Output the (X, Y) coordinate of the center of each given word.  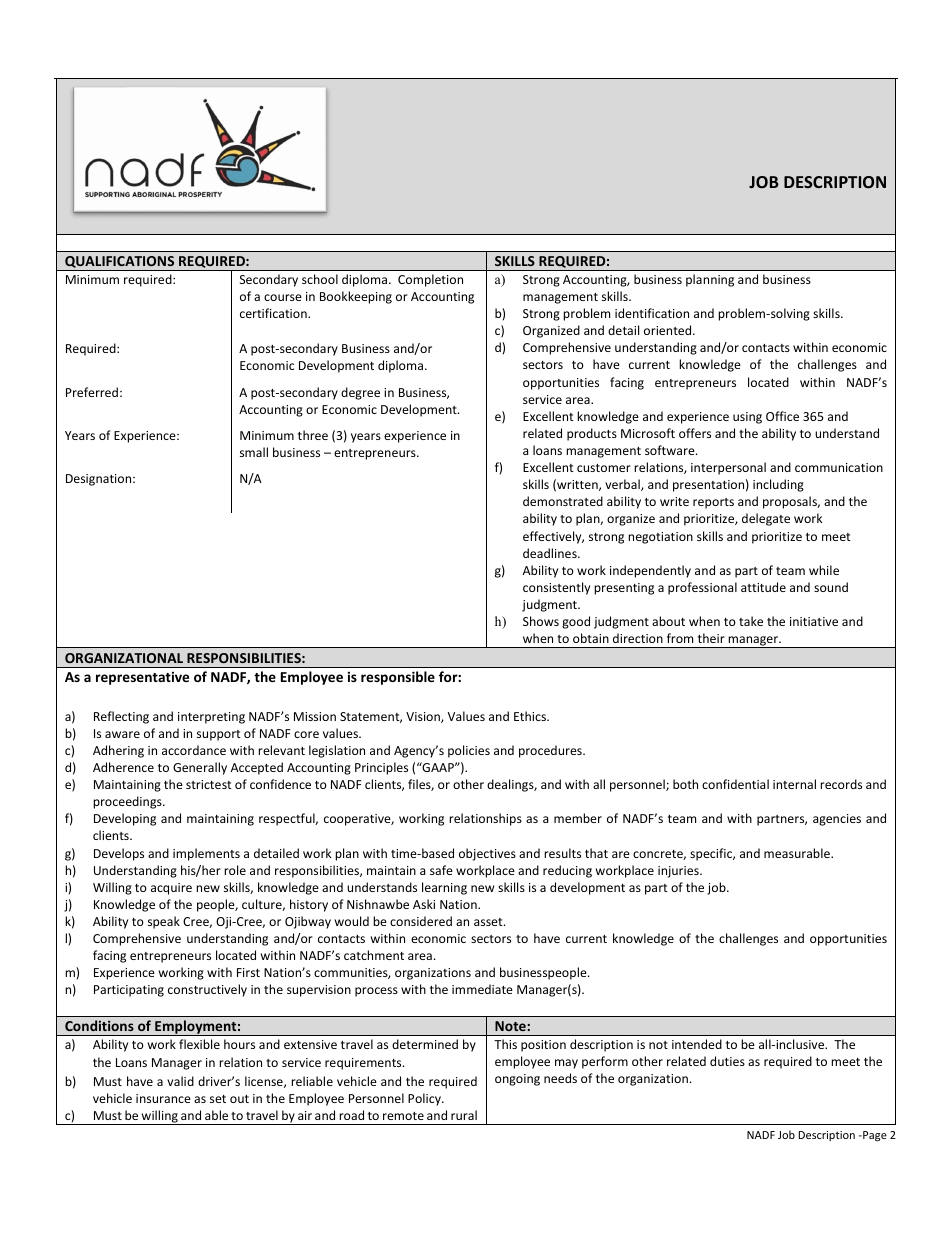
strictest (209, 784)
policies (469, 751)
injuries (679, 872)
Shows (541, 621)
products (592, 434)
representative (142, 678)
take (751, 621)
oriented (669, 330)
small (254, 452)
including (778, 485)
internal (794, 784)
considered (421, 921)
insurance (163, 1098)
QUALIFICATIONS (119, 262)
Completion (430, 280)
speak (164, 922)
